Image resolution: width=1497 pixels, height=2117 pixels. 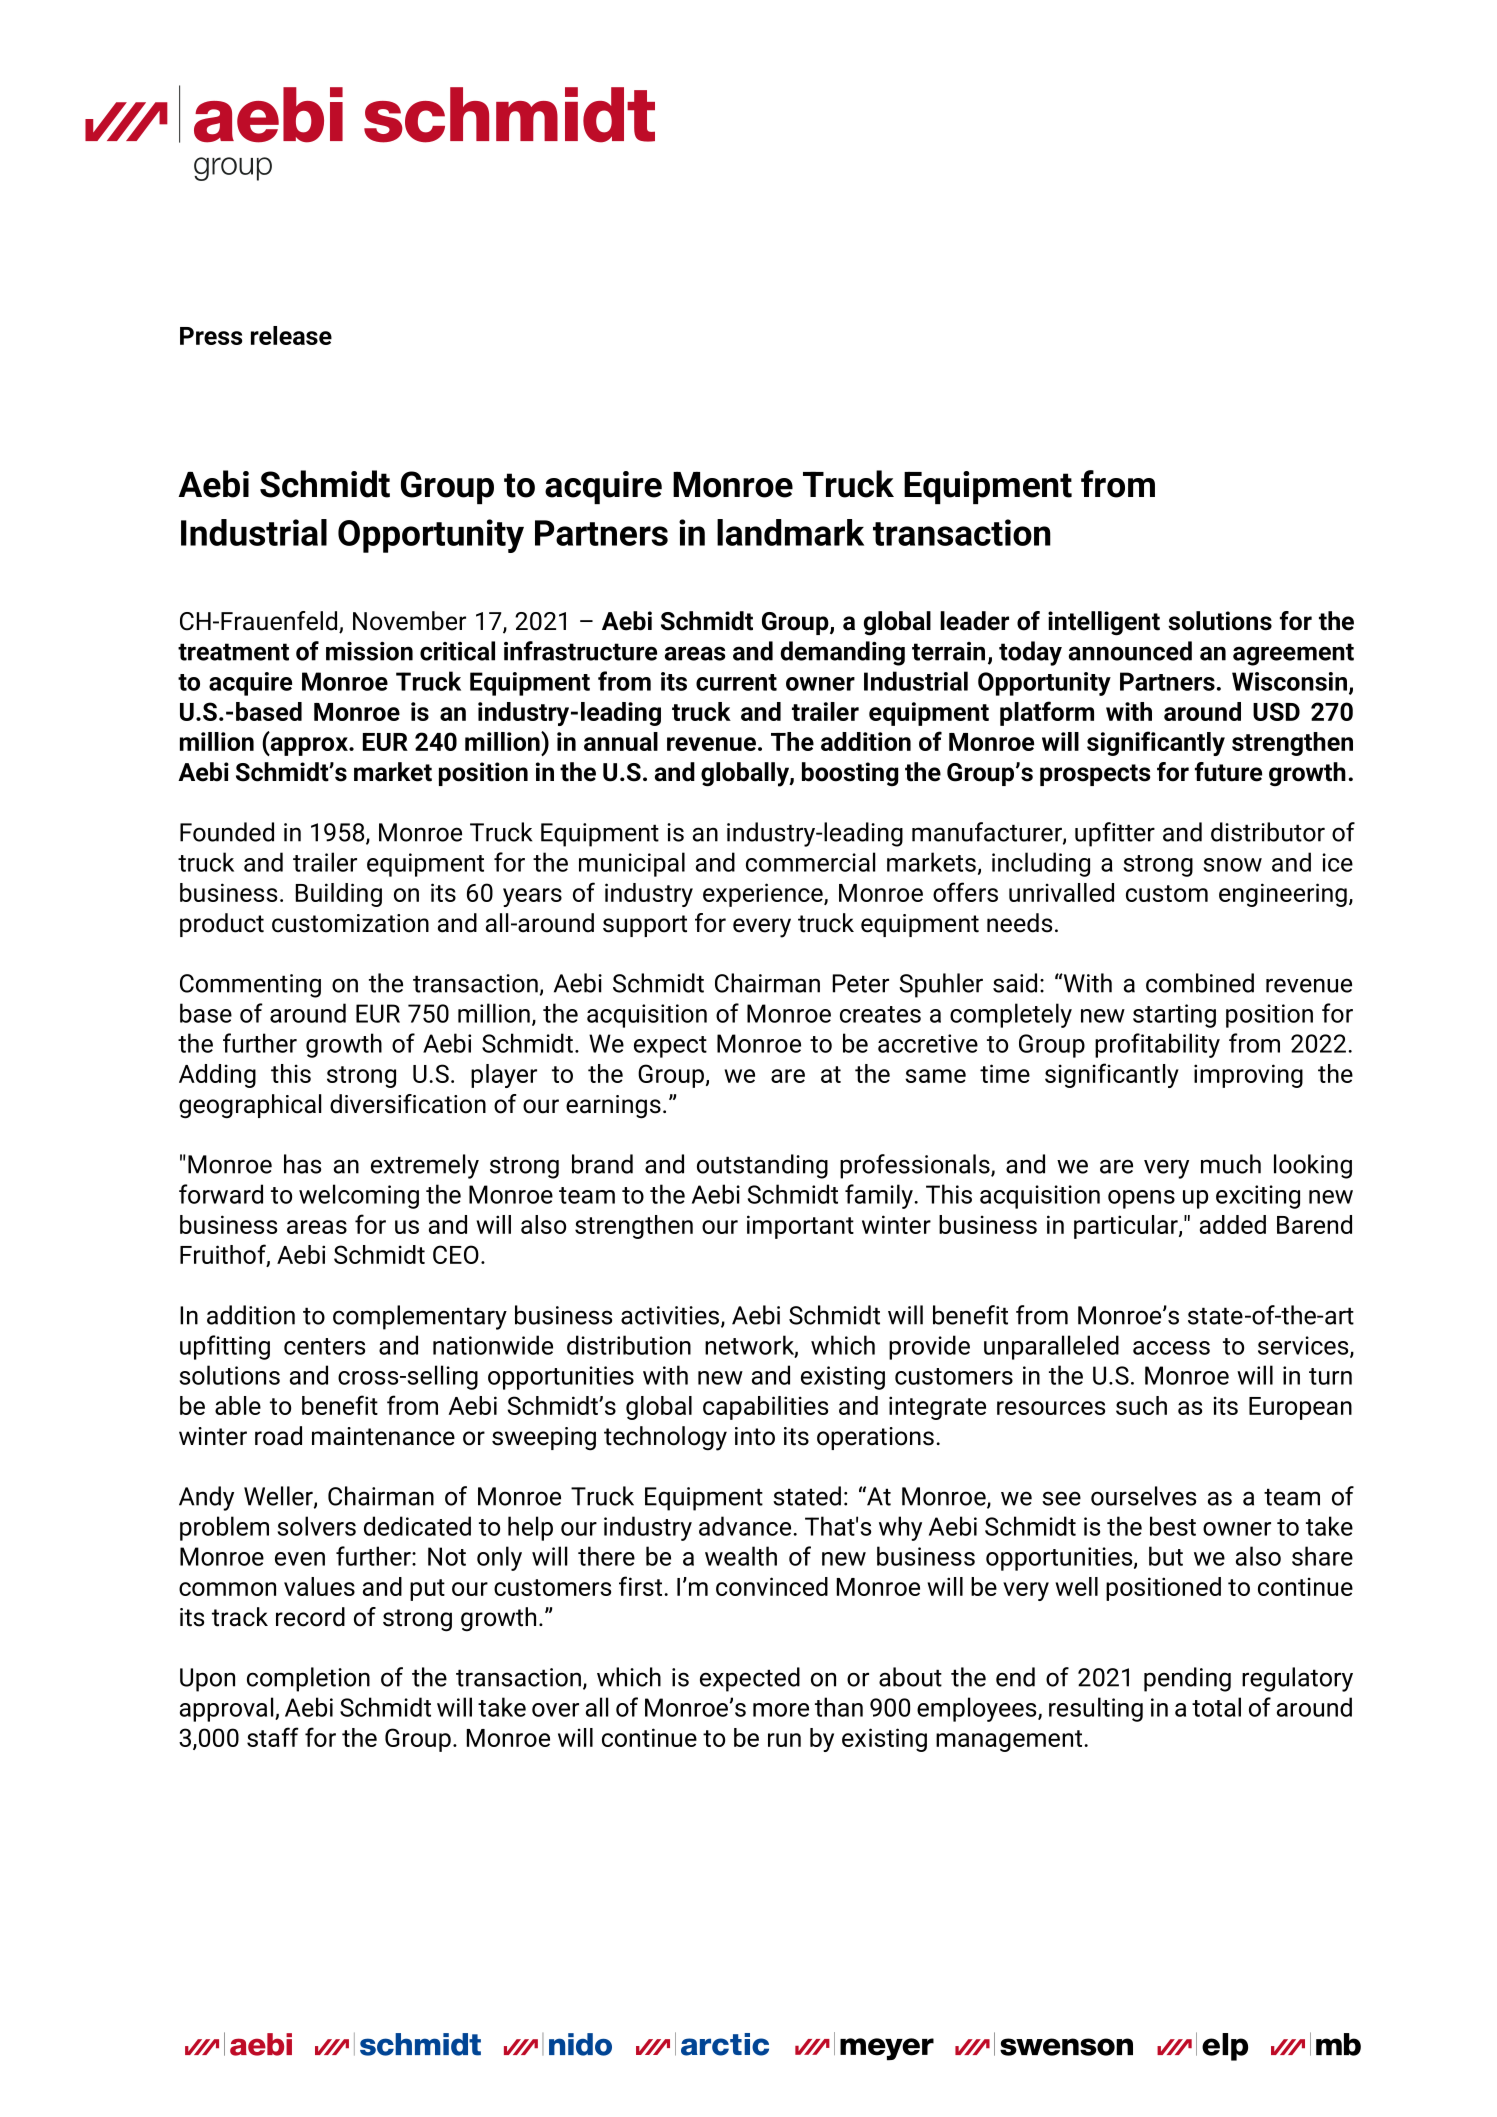 What do you see at coordinates (291, 335) in the page?
I see `release` at bounding box center [291, 335].
